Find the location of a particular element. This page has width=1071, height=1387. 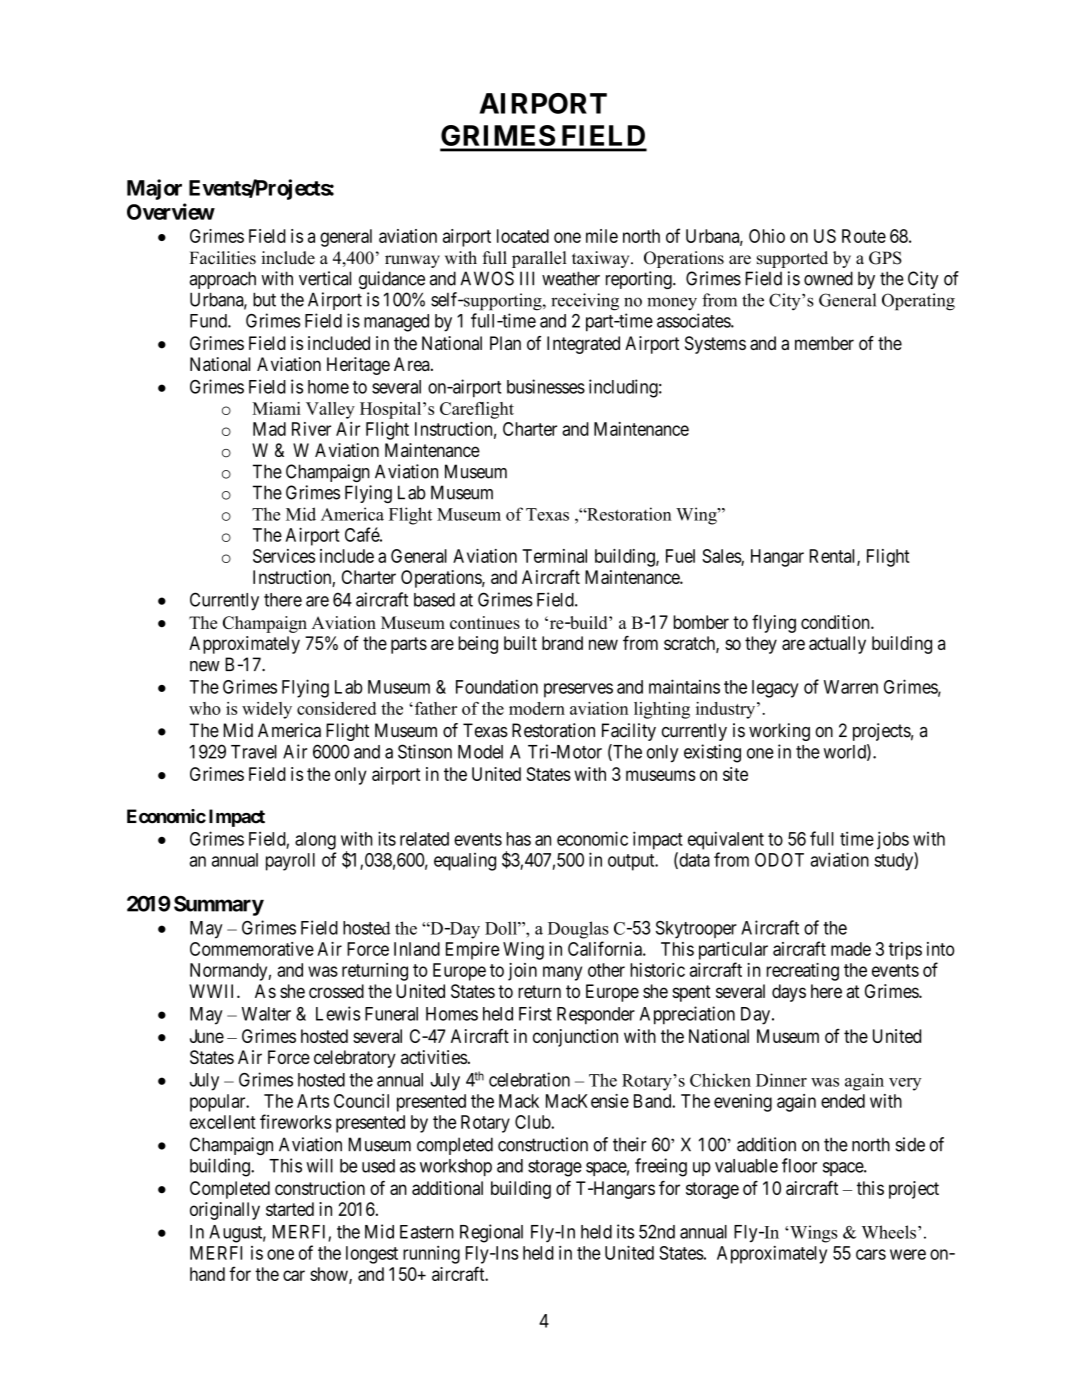

originally is located at coordinates (225, 1211).
